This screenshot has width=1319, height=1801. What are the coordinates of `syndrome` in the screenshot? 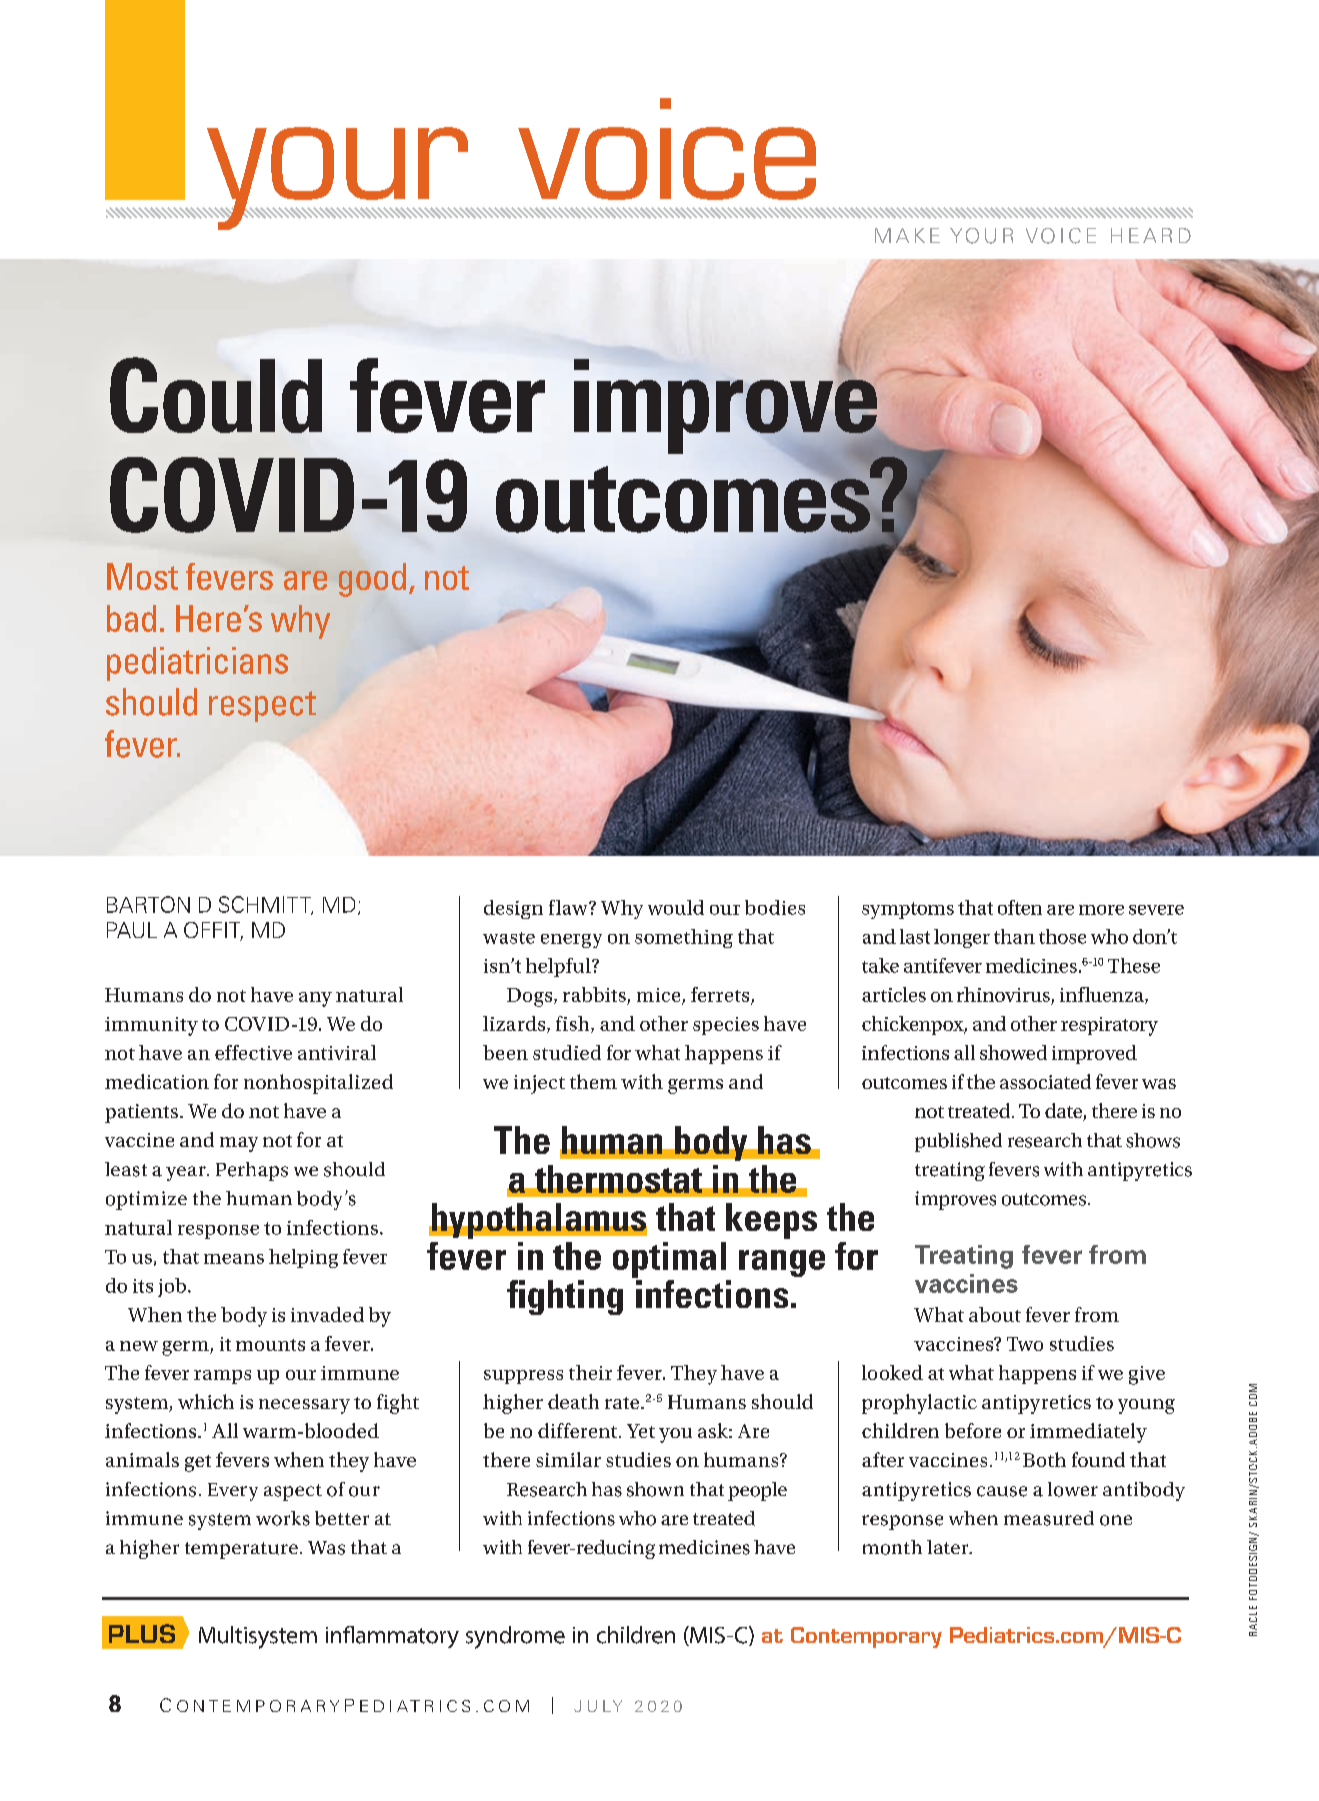 It's located at (515, 1637).
